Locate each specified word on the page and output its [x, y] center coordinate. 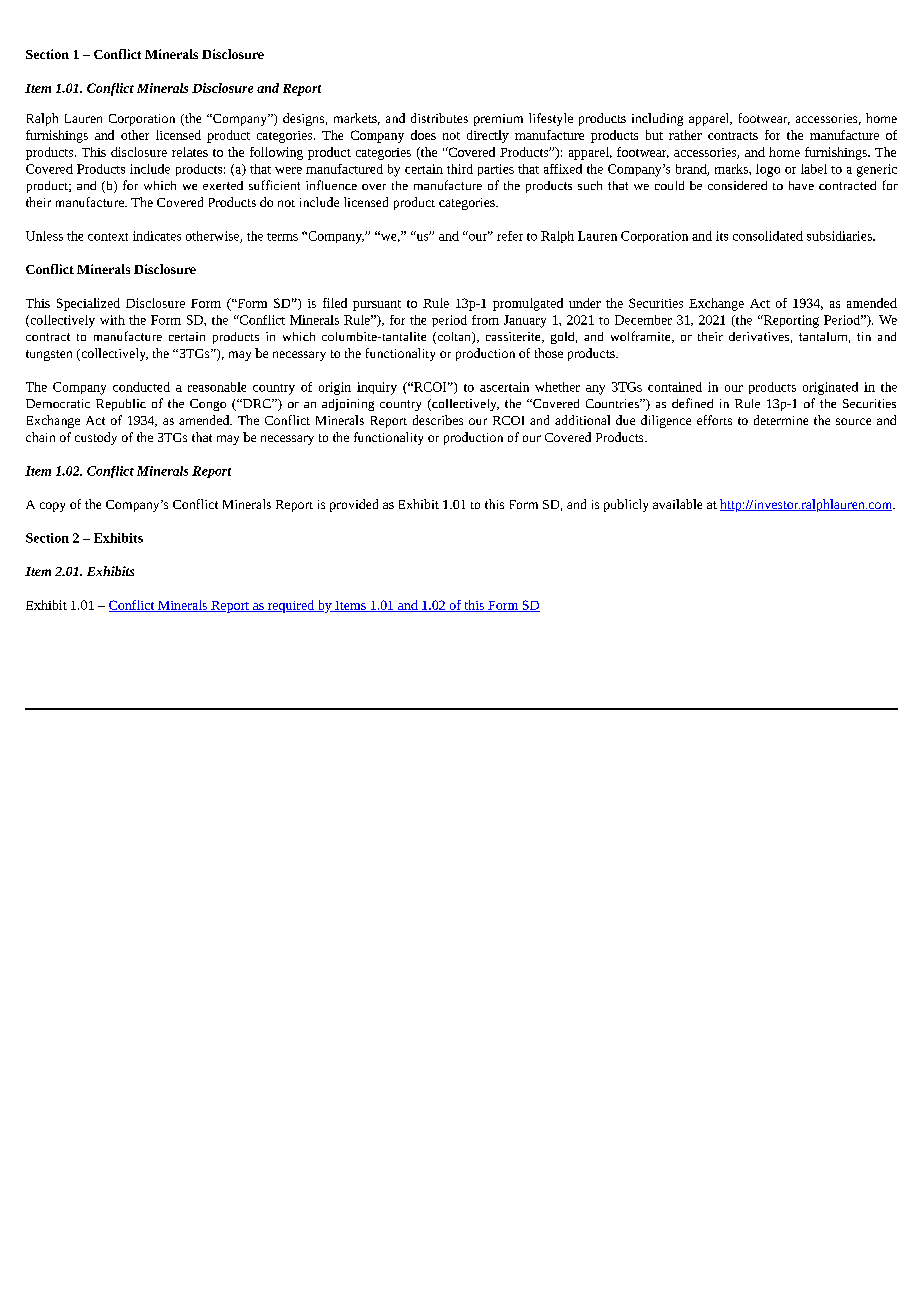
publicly [626, 505]
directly [488, 136]
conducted [141, 387]
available [677, 504]
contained [675, 387]
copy [52, 507]
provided [354, 505]
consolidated [768, 236]
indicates [157, 236]
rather [685, 135]
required [290, 606]
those [549, 353]
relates [190, 152]
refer [510, 236]
